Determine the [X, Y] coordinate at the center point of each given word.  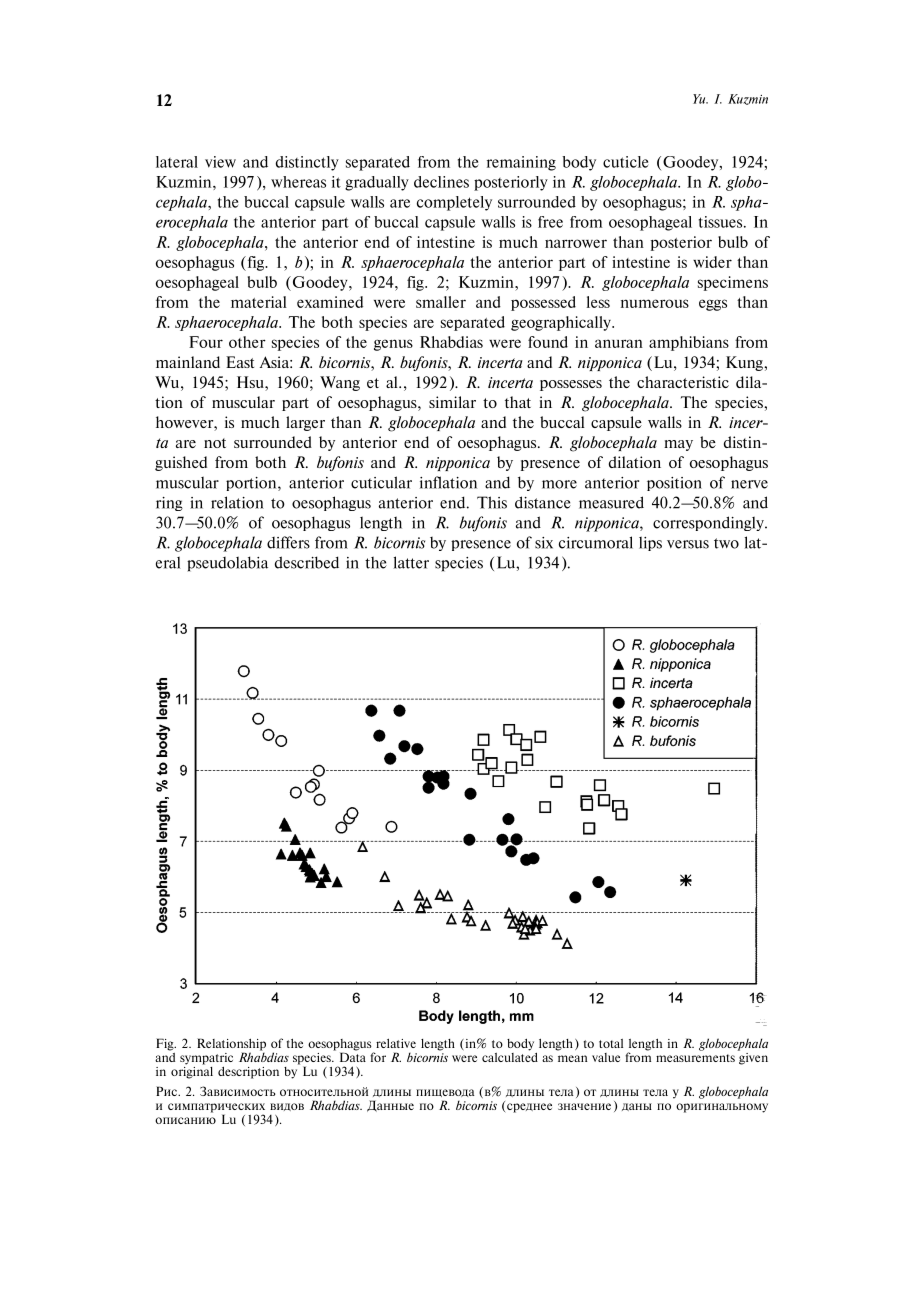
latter [411, 562]
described [307, 562]
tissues [722, 222]
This [492, 502]
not [215, 443]
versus [688, 544]
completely [454, 203]
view [220, 162]
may [678, 445]
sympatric [206, 1059]
